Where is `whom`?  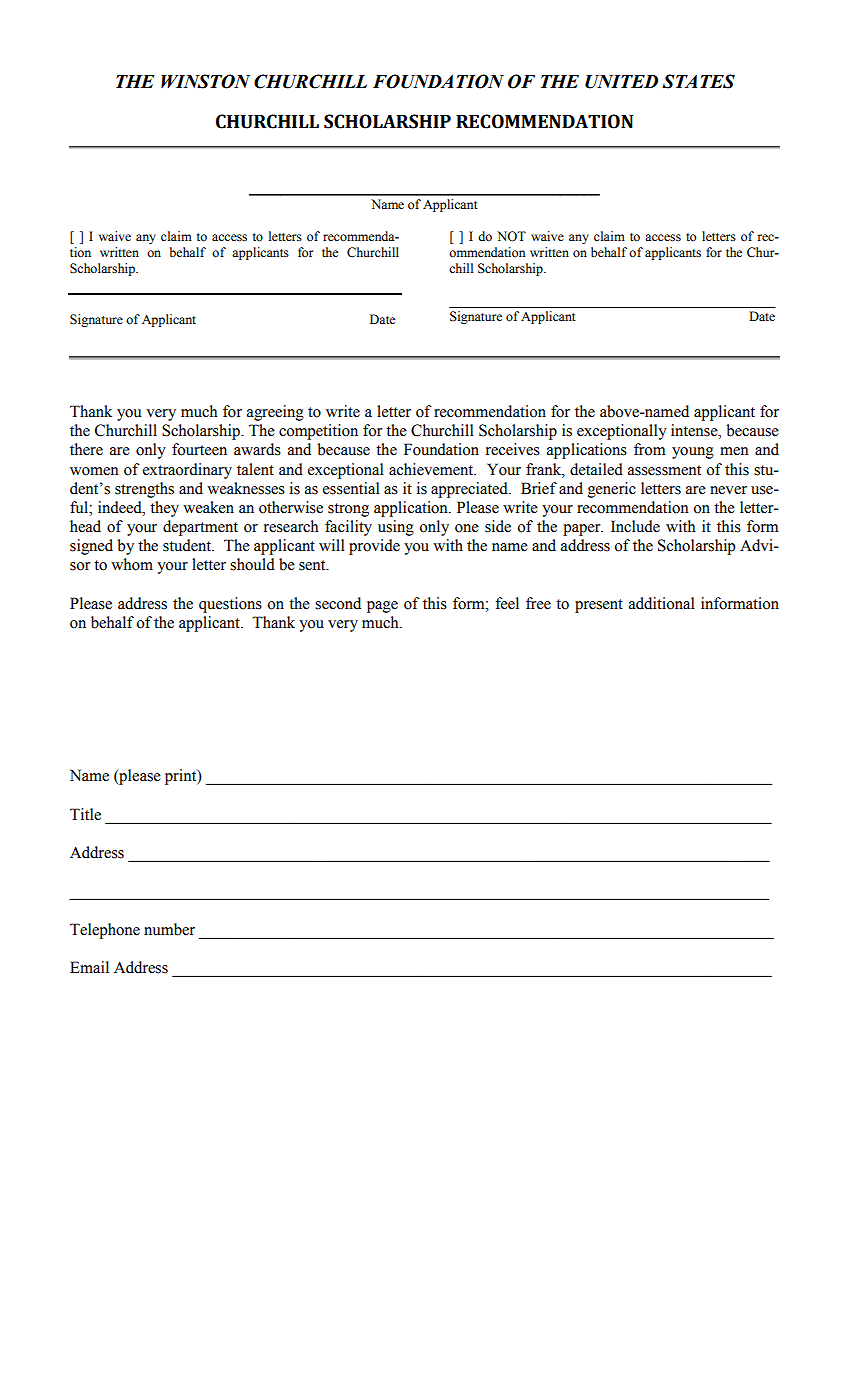
whom is located at coordinates (132, 564).
